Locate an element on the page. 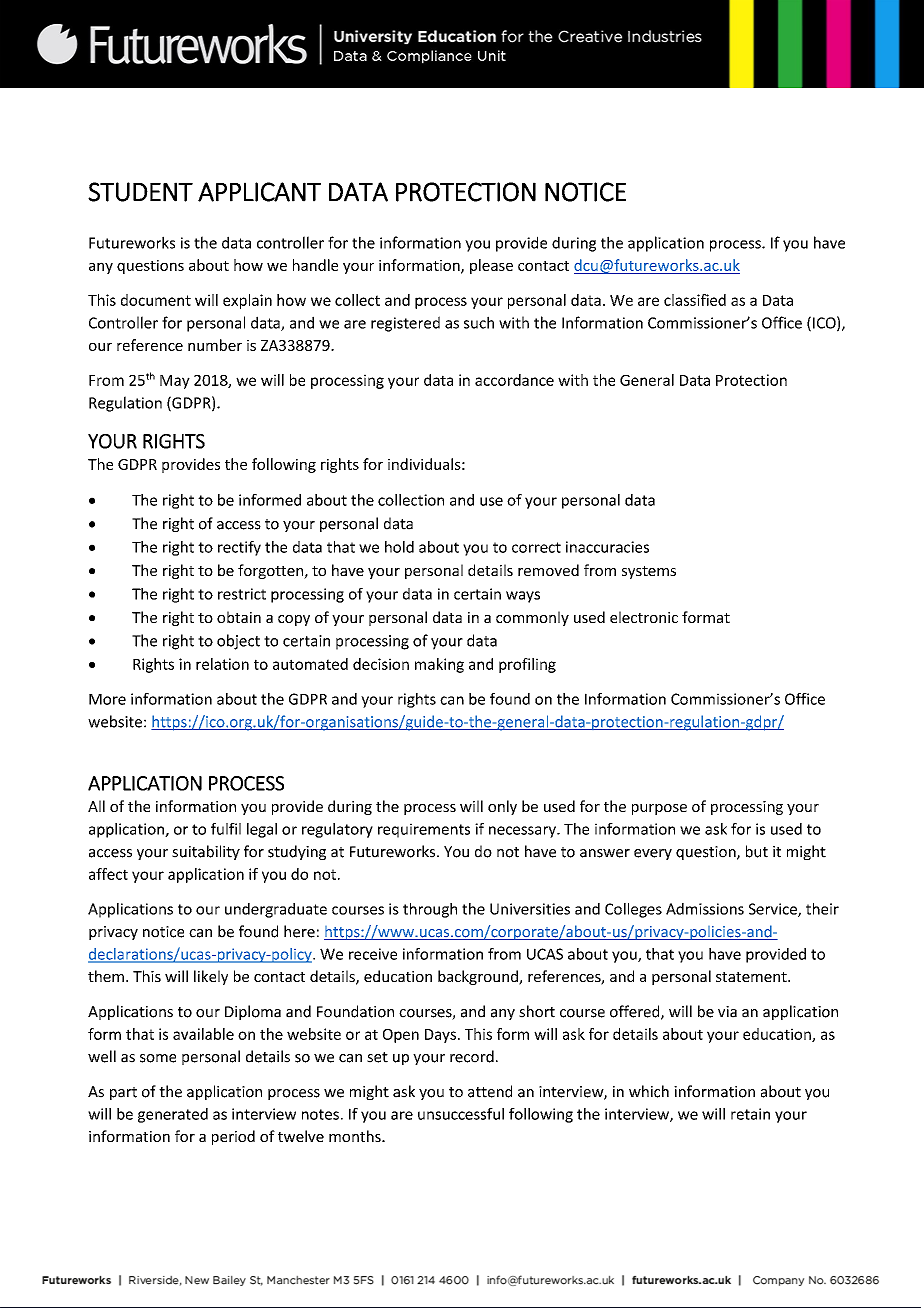 Image resolution: width=924 pixels, height=1308 pixels. STUDENT is located at coordinates (140, 192).
